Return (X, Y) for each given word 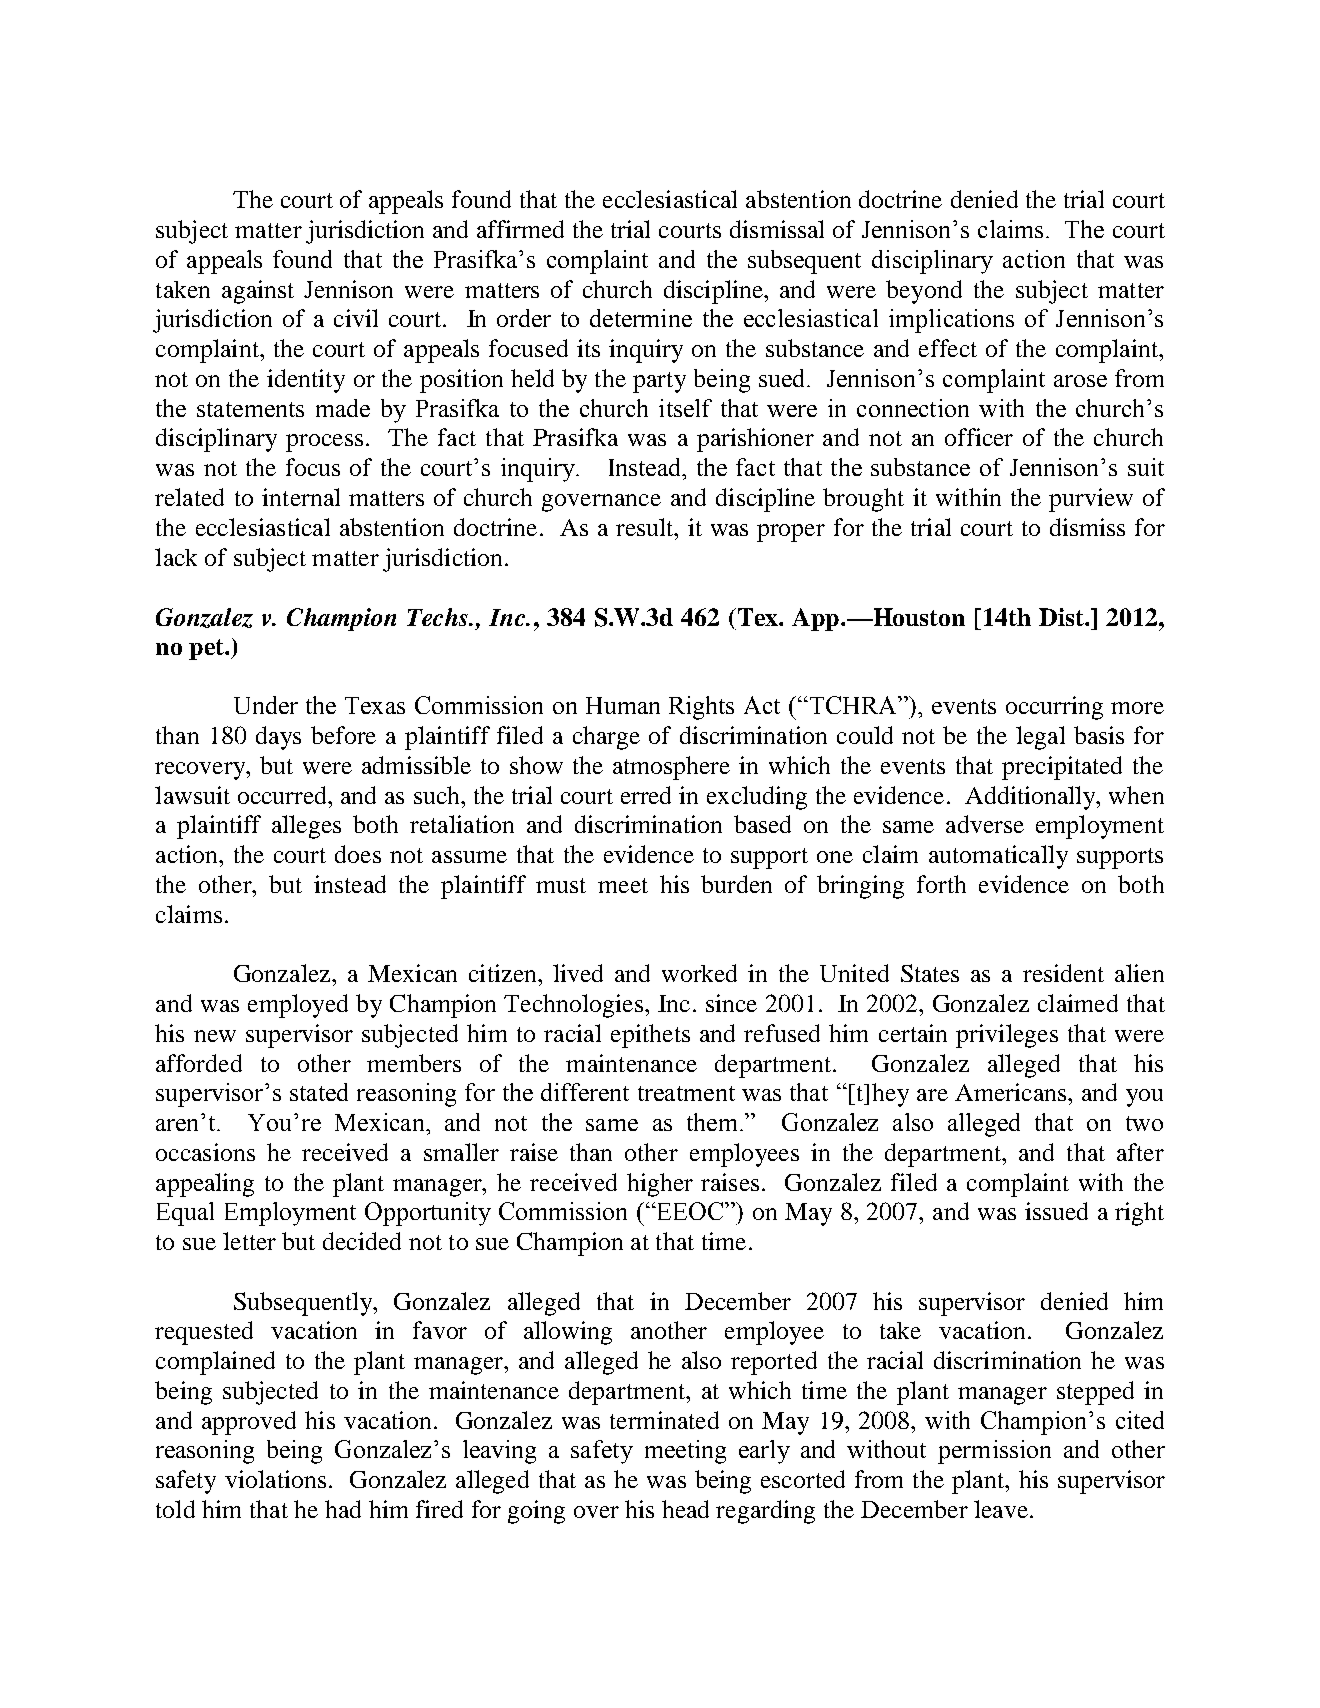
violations (275, 1479)
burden (736, 884)
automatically (998, 857)
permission (994, 1452)
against (258, 292)
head (685, 1509)
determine (641, 318)
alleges (306, 827)
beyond (924, 292)
